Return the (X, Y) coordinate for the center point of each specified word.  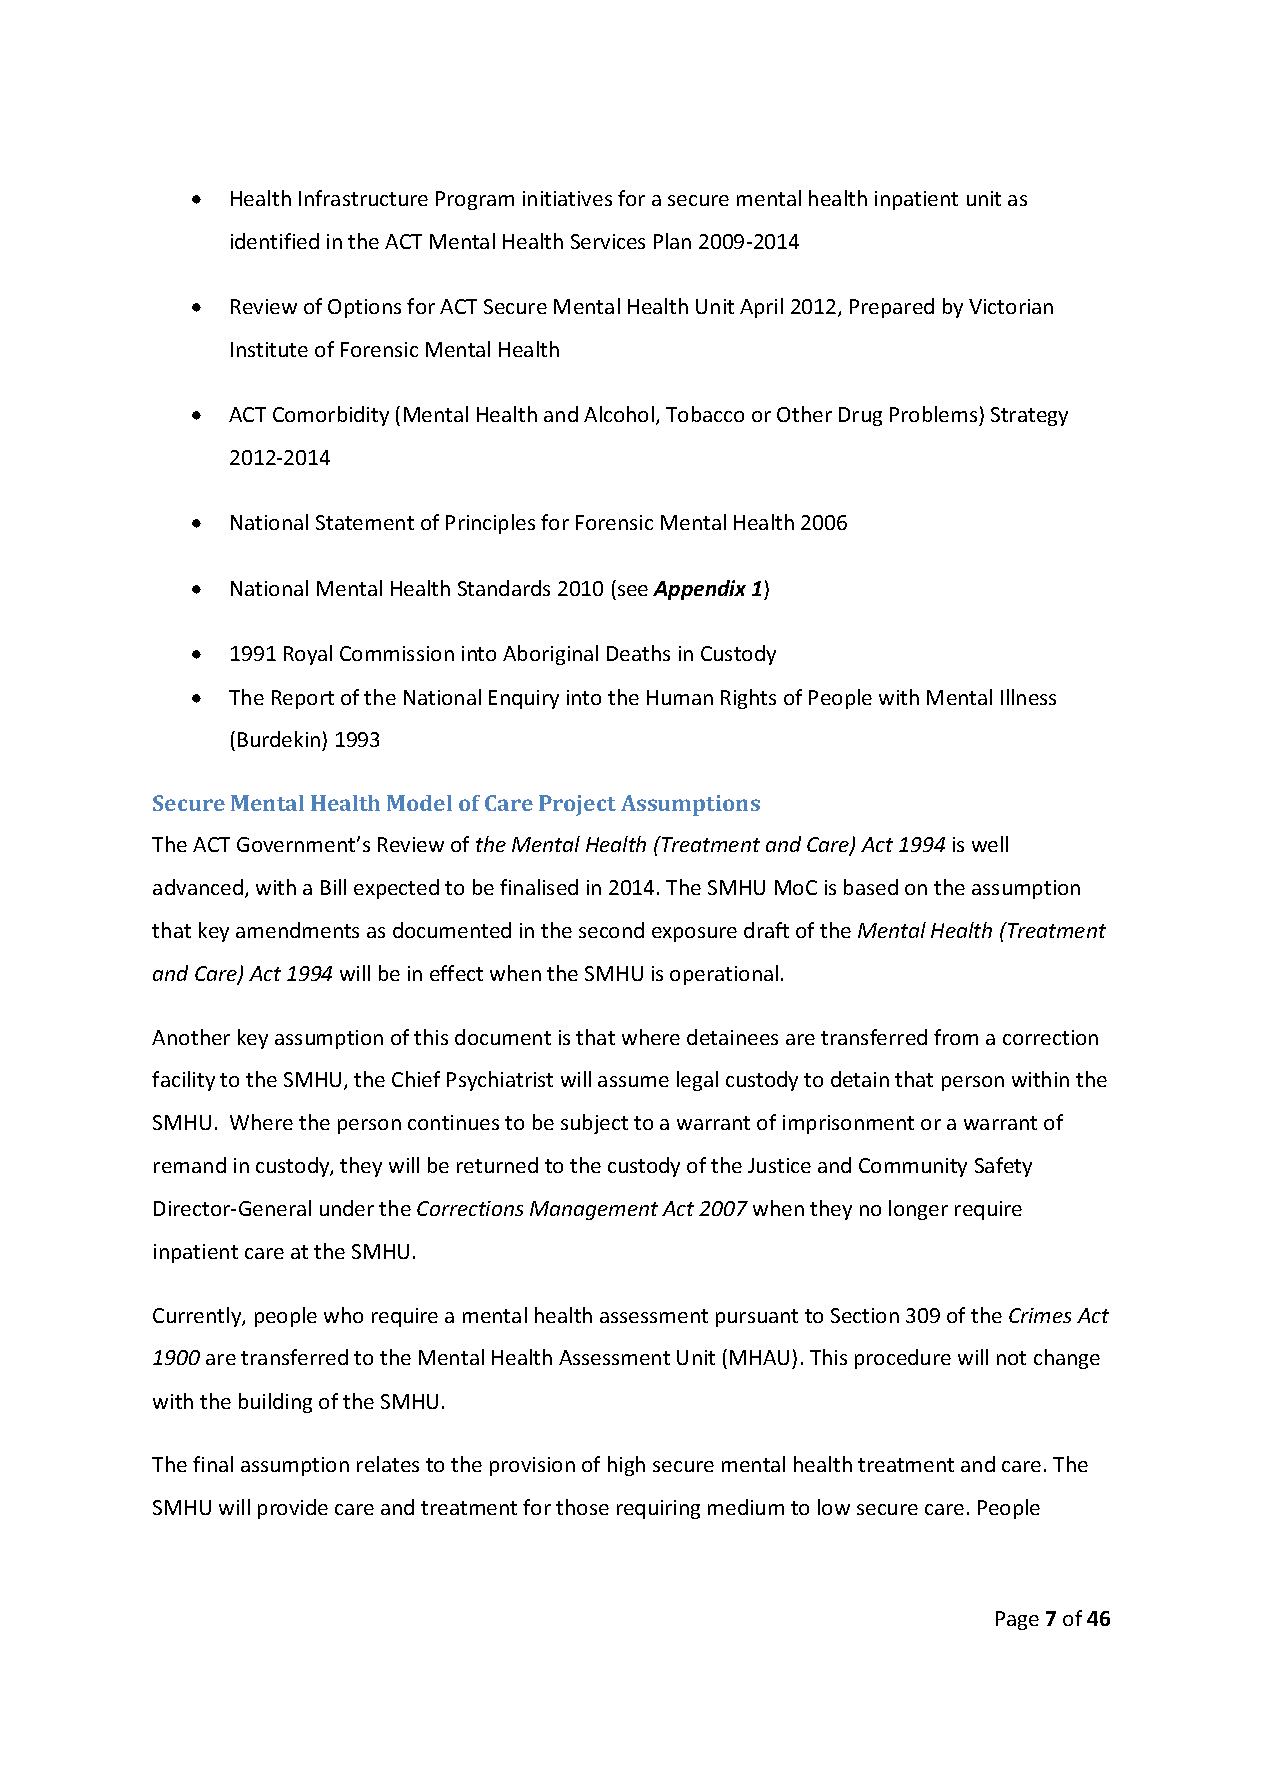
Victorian (1011, 306)
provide (293, 1509)
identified (275, 241)
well (990, 844)
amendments (297, 930)
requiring (658, 1509)
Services (608, 241)
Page (1017, 1620)
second (611, 930)
